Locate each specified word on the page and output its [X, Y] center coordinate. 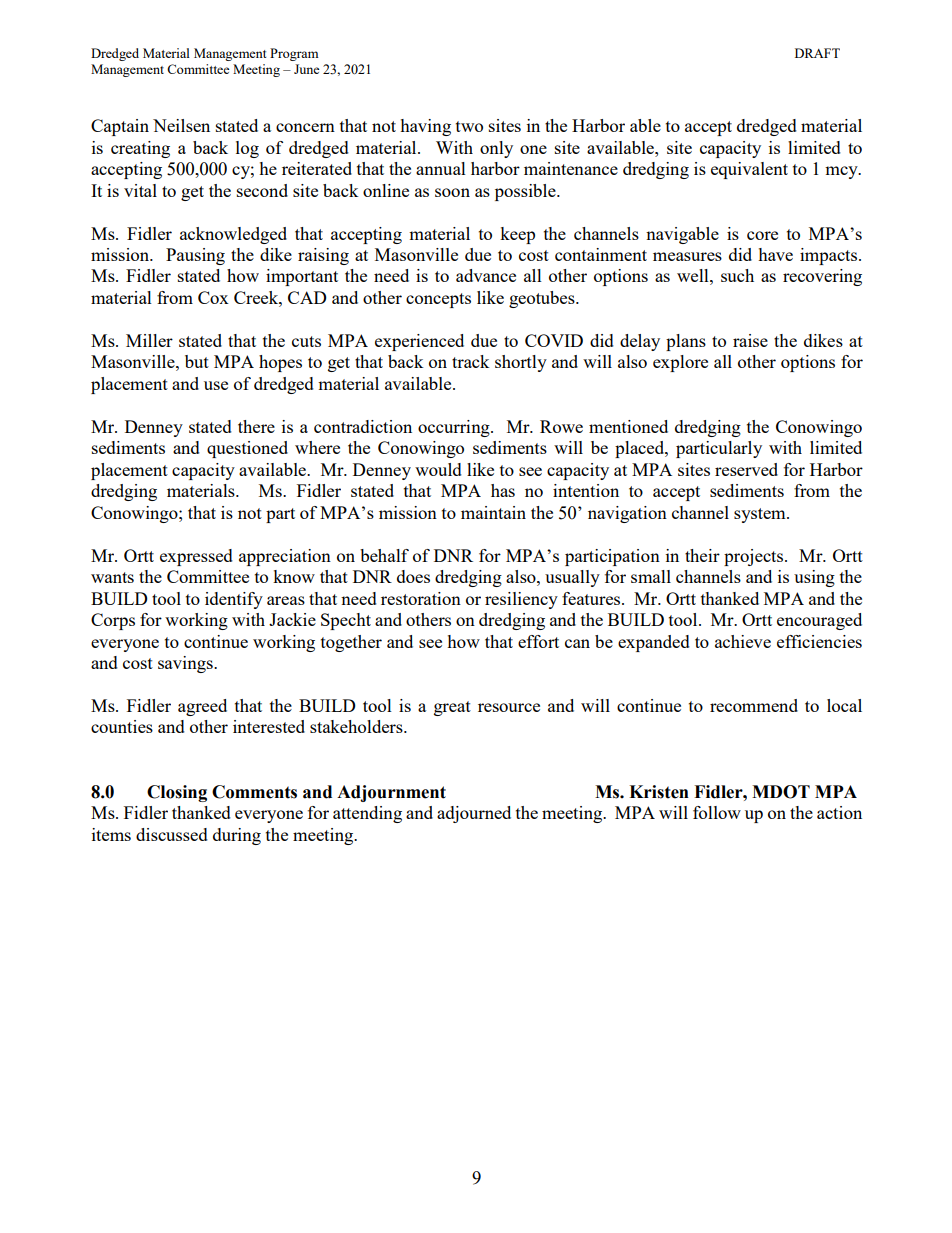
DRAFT [817, 53]
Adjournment [391, 793]
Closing [177, 793]
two [469, 126]
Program [294, 54]
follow [717, 812]
